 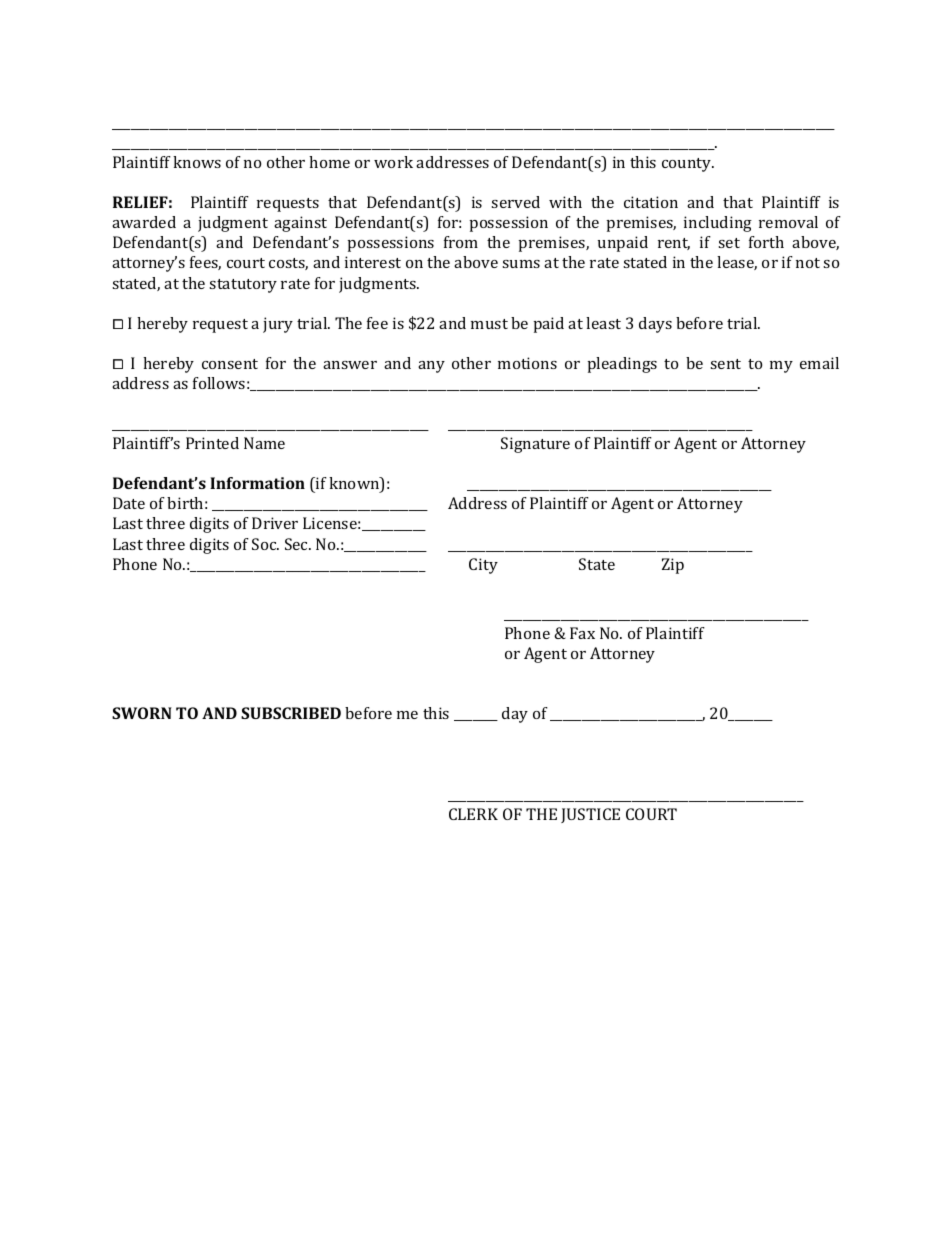 What do you see at coordinates (590, 815) in the screenshot?
I see `JUSTICE` at bounding box center [590, 815].
